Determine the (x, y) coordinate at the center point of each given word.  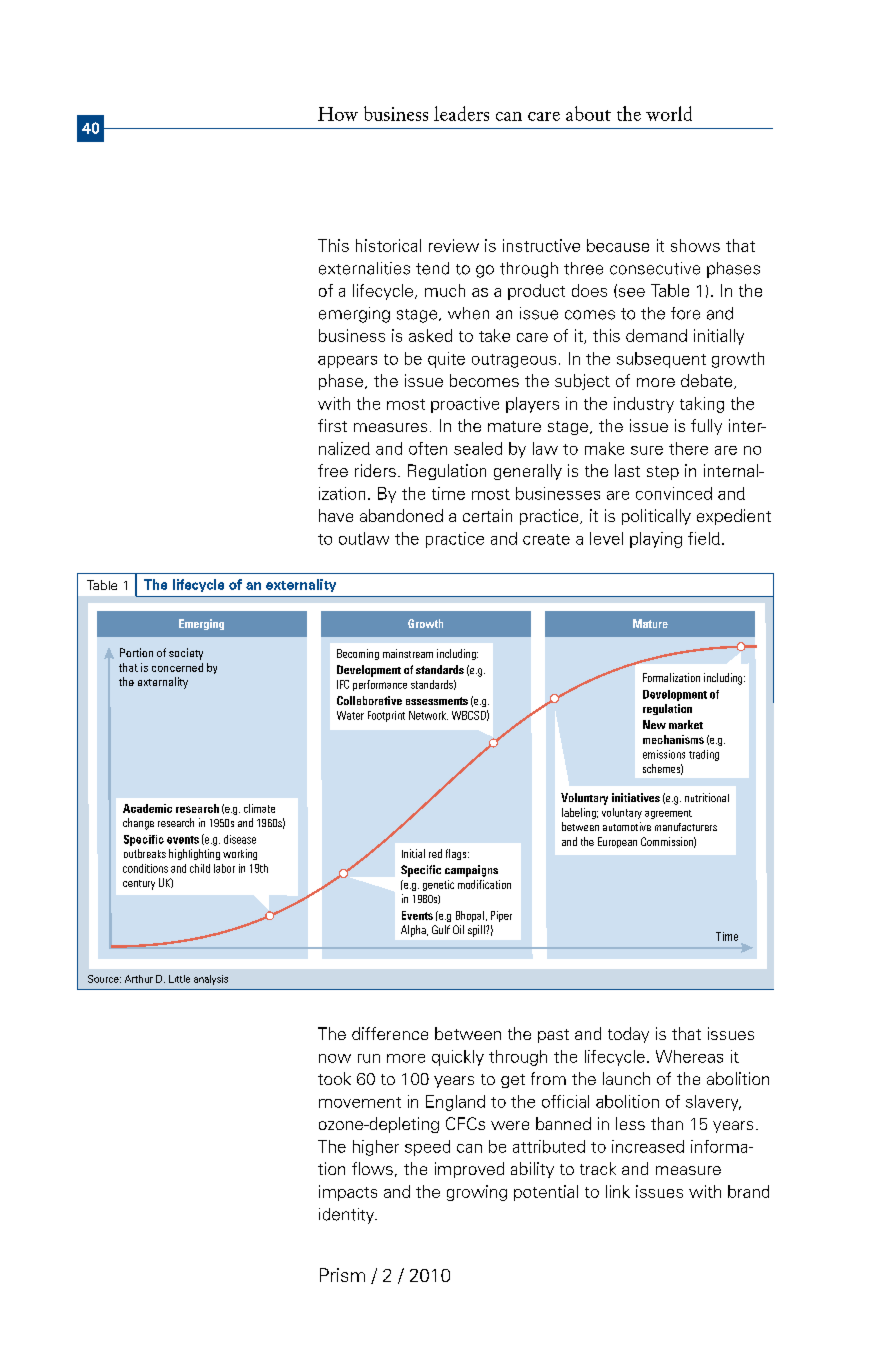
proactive (465, 405)
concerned (177, 667)
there (688, 448)
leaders (461, 113)
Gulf (441, 929)
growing (477, 1193)
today (628, 1035)
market (686, 724)
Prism (342, 1275)
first (332, 425)
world (669, 113)
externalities (364, 268)
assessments (437, 701)
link (618, 1191)
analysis (211, 980)
